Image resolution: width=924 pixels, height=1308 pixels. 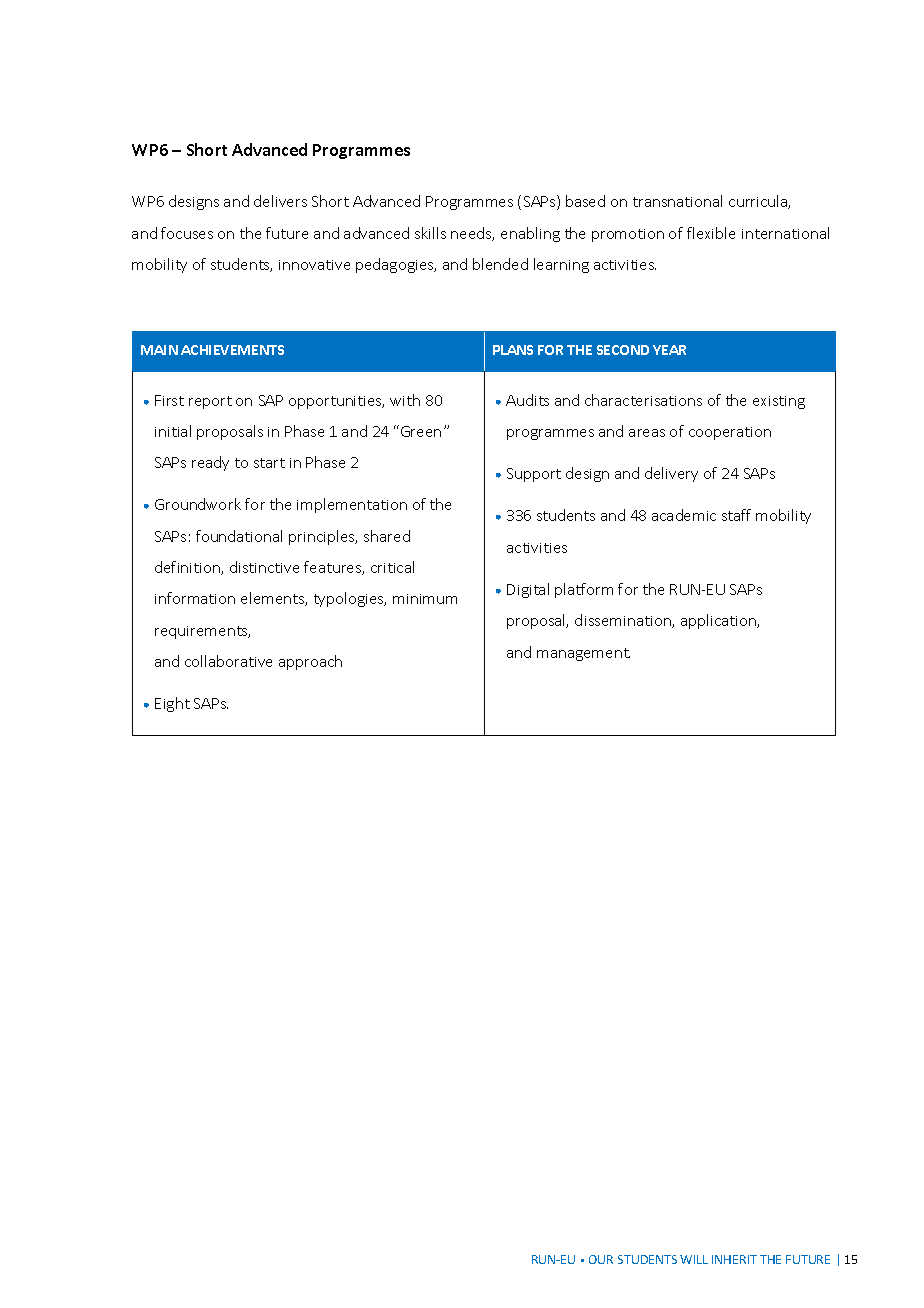 I want to click on approach, so click(x=310, y=662).
